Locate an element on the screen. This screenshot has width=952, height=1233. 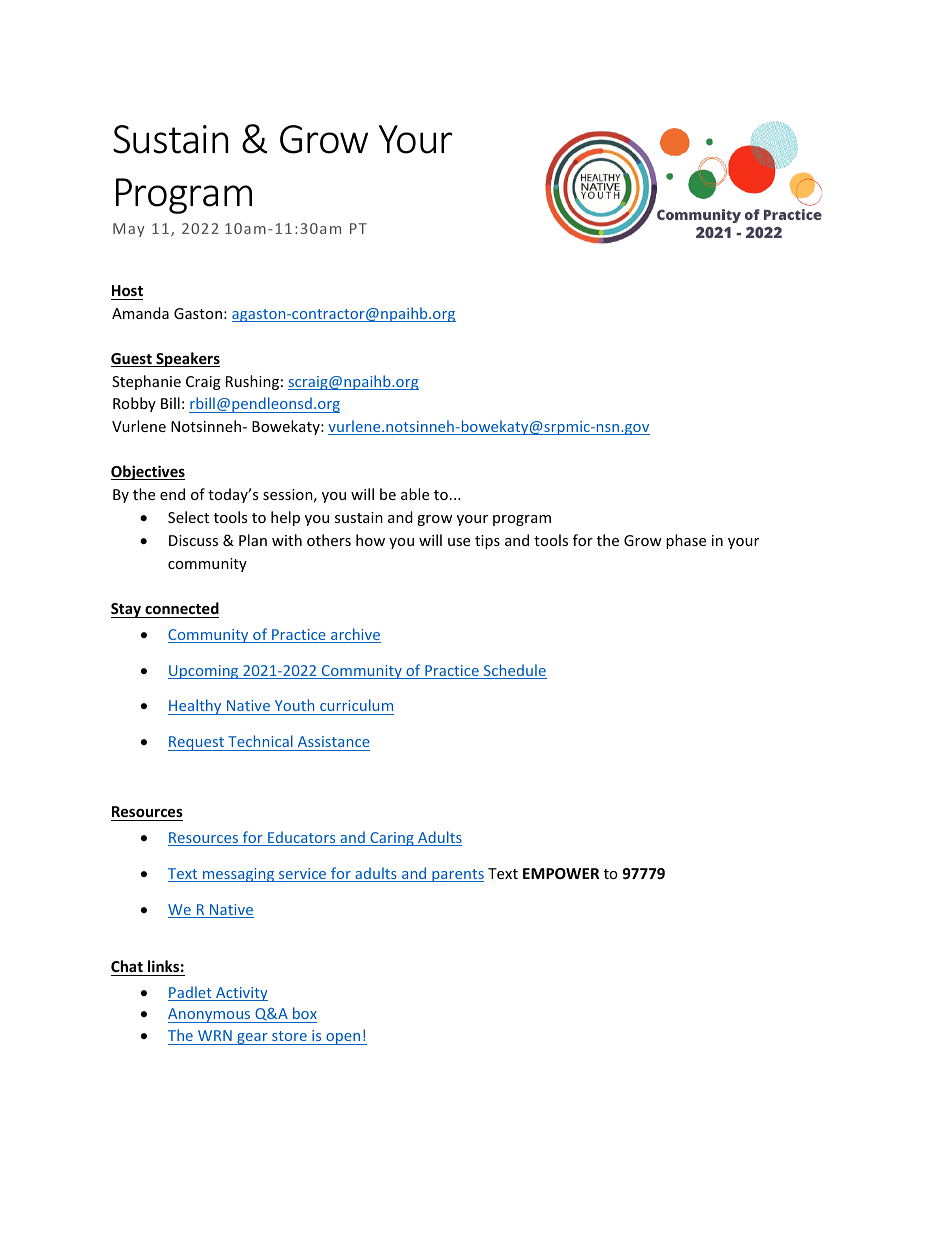
curriculum is located at coordinates (356, 707).
